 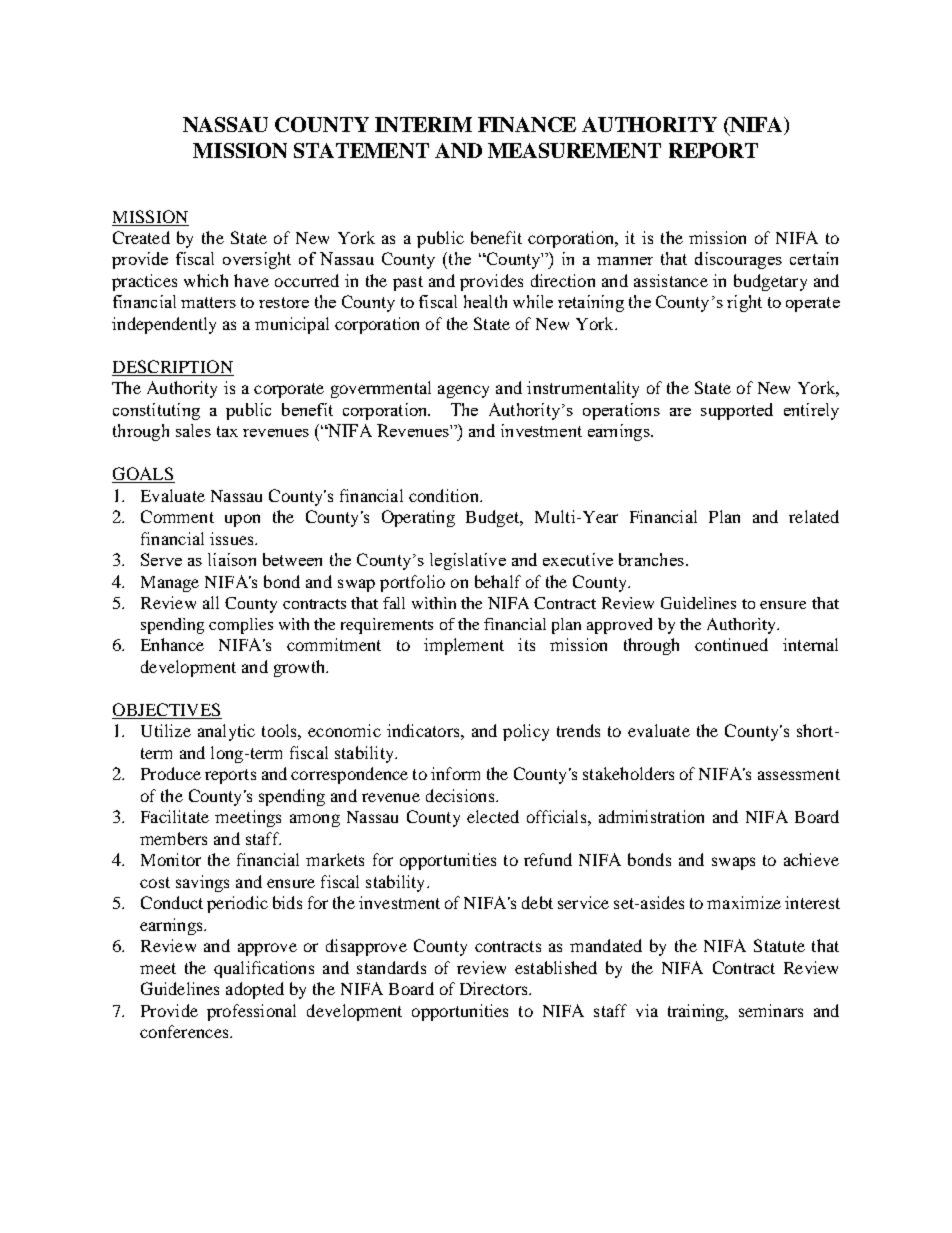 What do you see at coordinates (495, 988) in the screenshot?
I see `Directors` at bounding box center [495, 988].
